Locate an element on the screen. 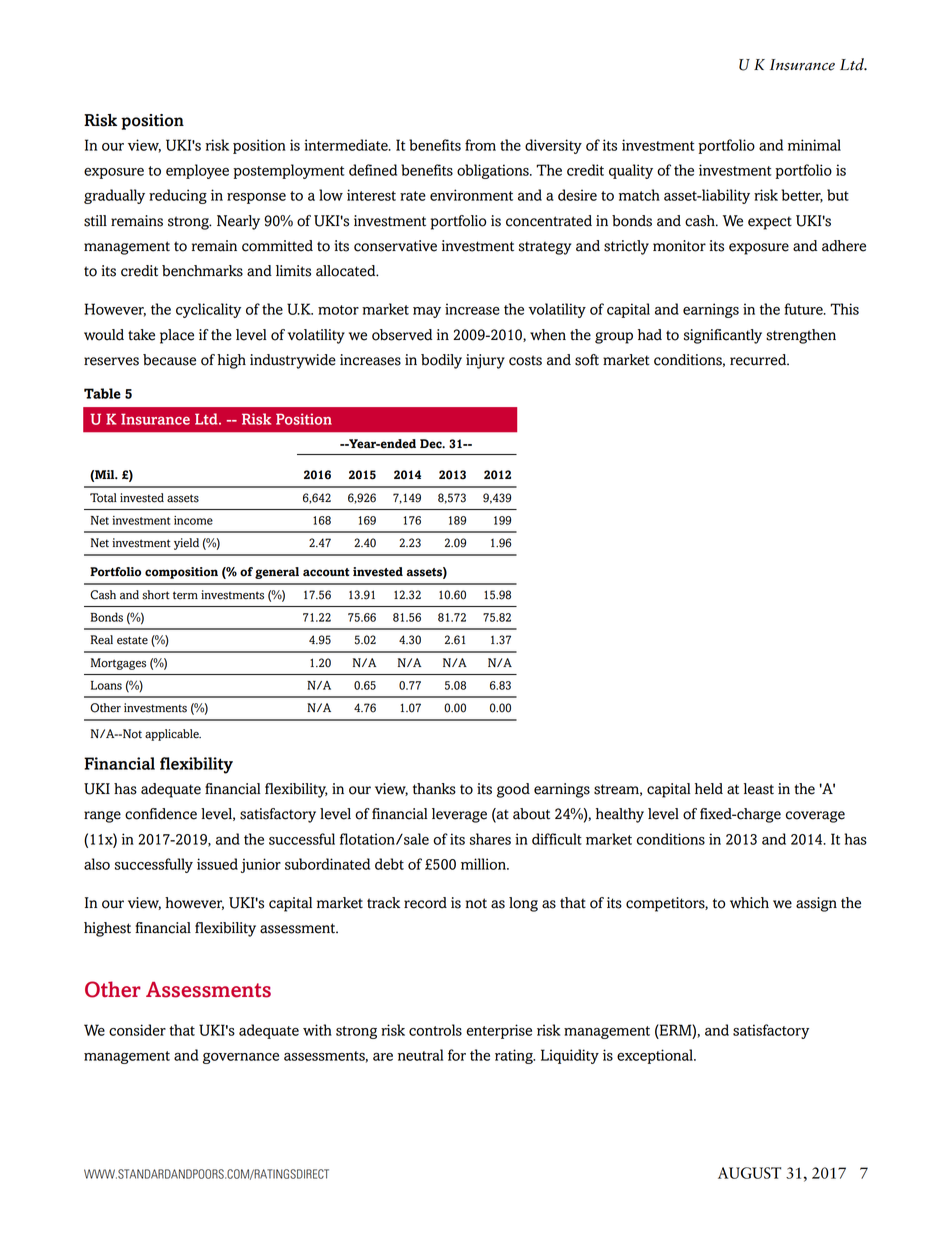  obligations is located at coordinates (494, 171).
